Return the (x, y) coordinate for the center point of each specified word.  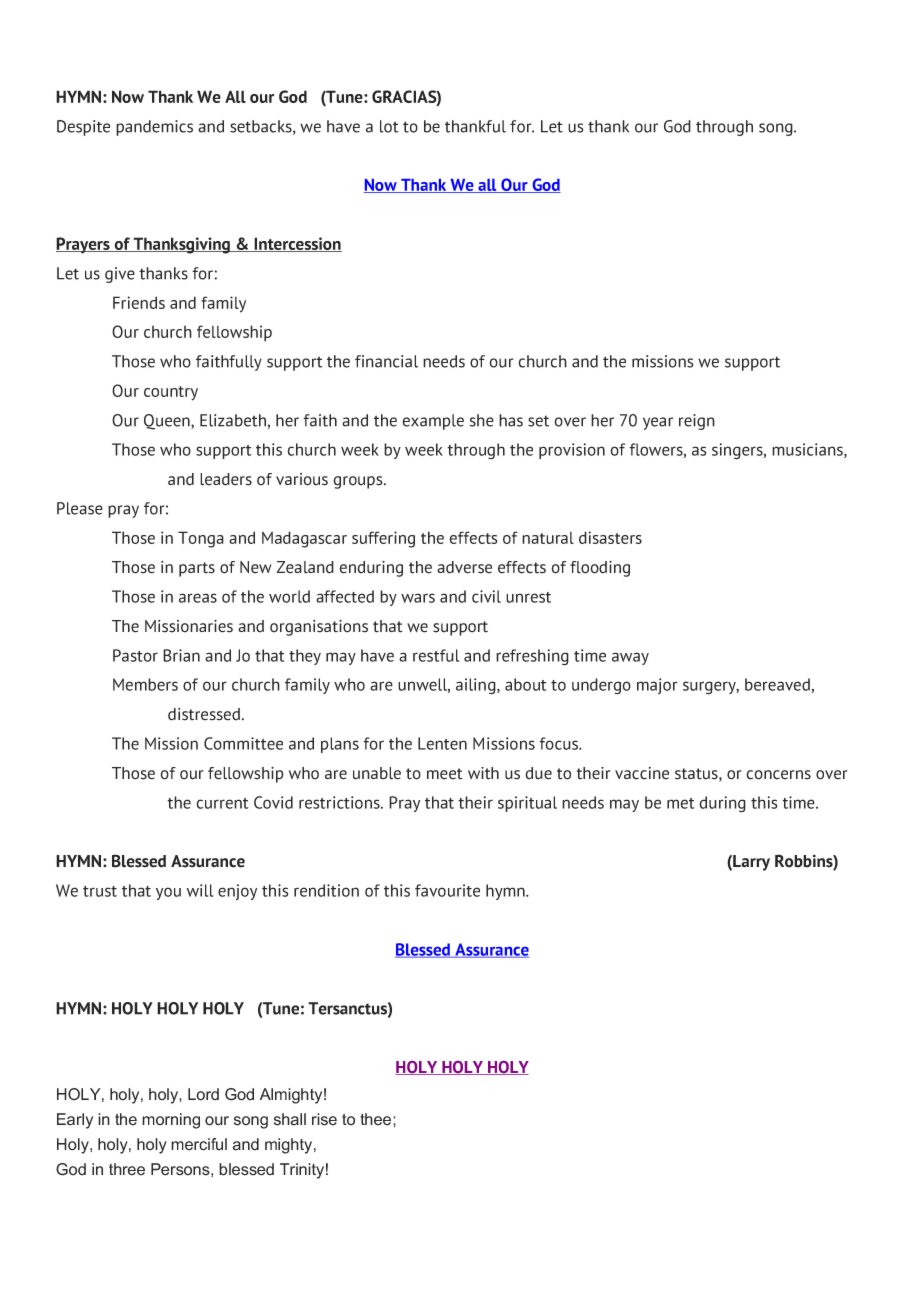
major (657, 686)
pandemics (154, 128)
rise (324, 1119)
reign (697, 422)
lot (389, 126)
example (433, 422)
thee (377, 1119)
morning (171, 1121)
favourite (447, 890)
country (171, 393)
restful (436, 655)
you (168, 893)
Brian (181, 655)
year (658, 423)
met (680, 803)
